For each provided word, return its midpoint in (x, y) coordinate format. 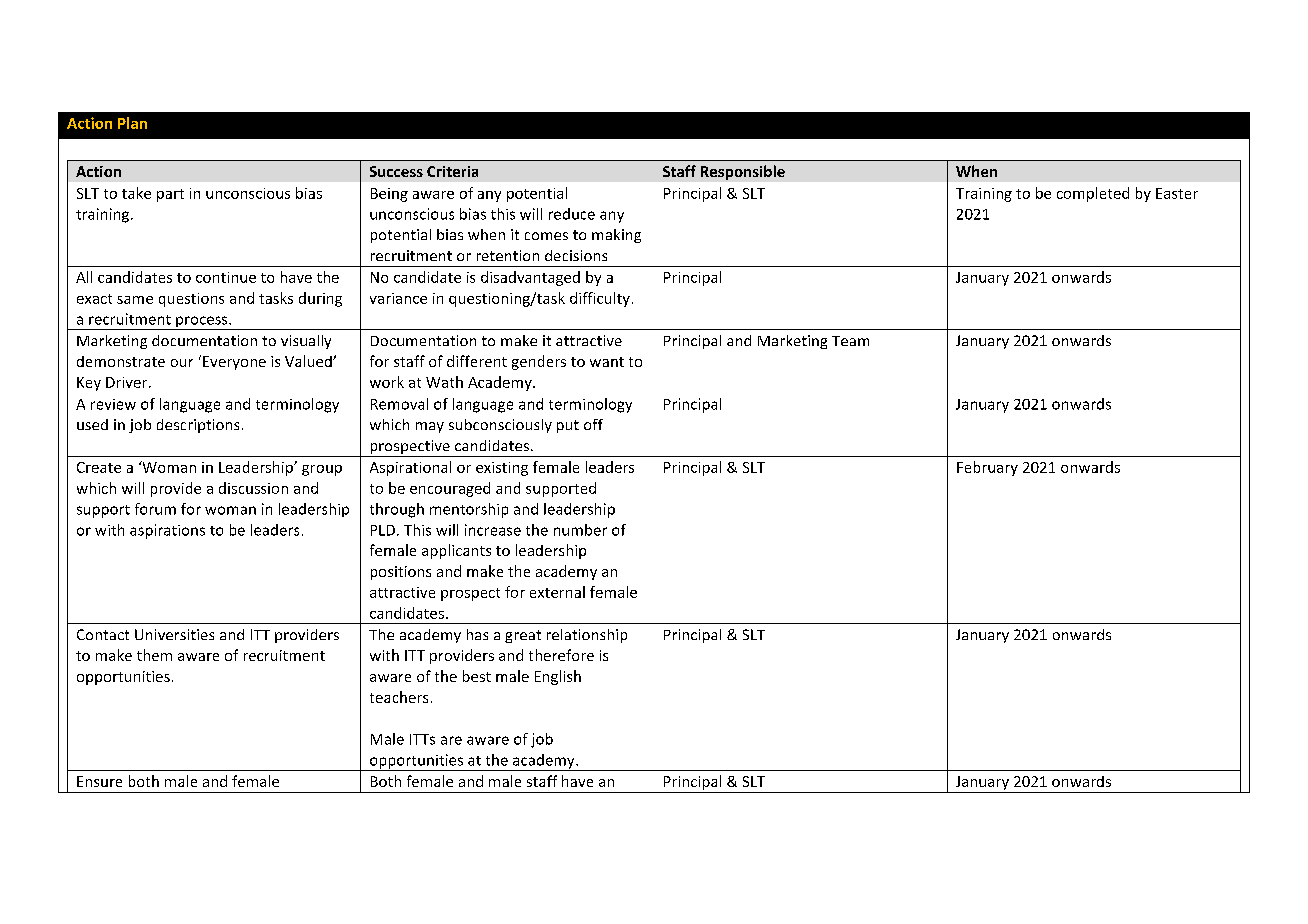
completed (1093, 194)
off (593, 424)
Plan (132, 123)
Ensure (99, 781)
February (987, 468)
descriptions (198, 426)
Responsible (743, 172)
